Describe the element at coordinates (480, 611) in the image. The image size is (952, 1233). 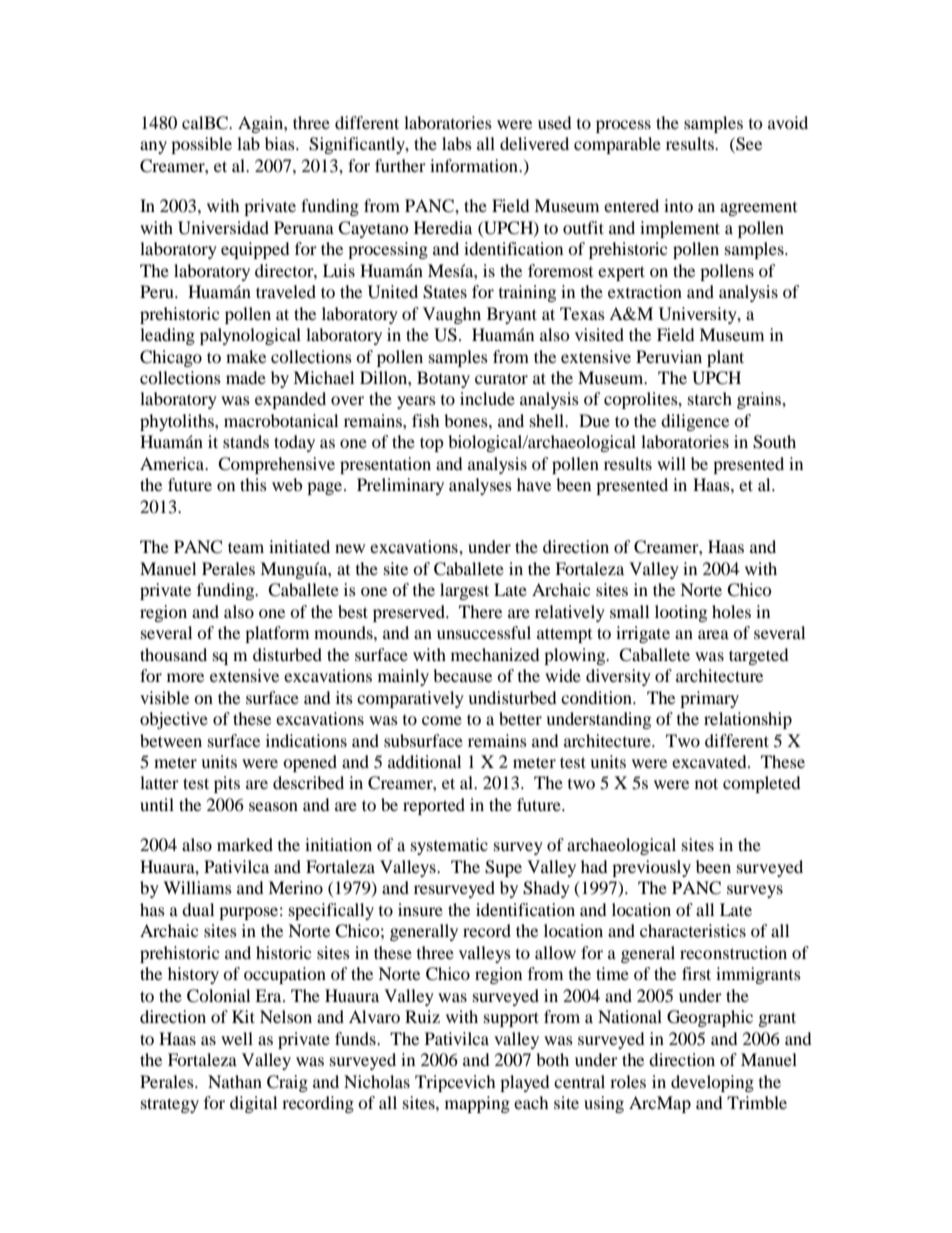
I see `There` at that location.
